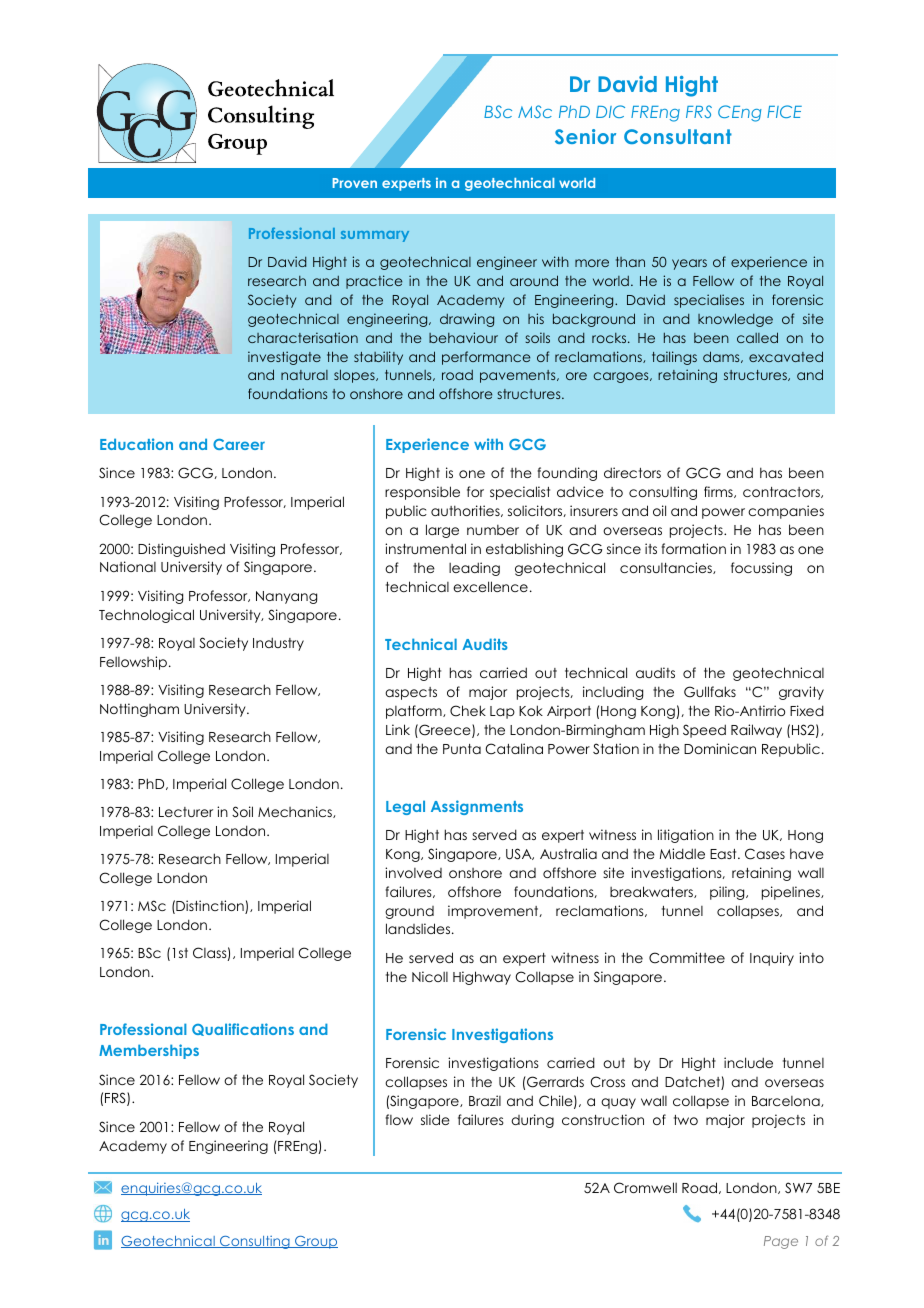 The height and width of the screenshot is (1308, 924). I want to click on Chek, so click(468, 711).
